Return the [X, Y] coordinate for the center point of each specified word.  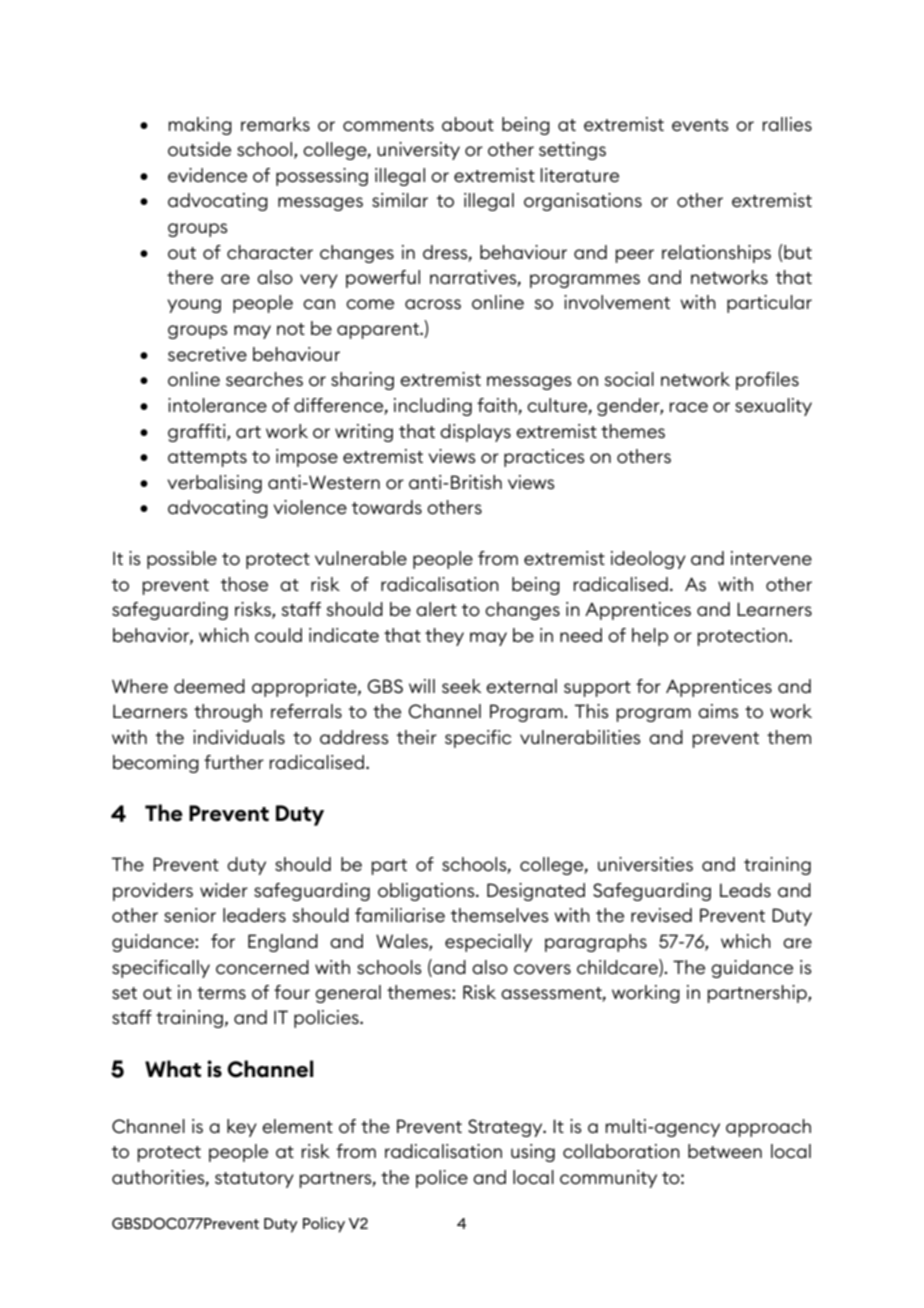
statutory [254, 1180]
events [700, 125]
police [442, 1179]
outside [199, 149]
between [725, 1151]
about [468, 124]
